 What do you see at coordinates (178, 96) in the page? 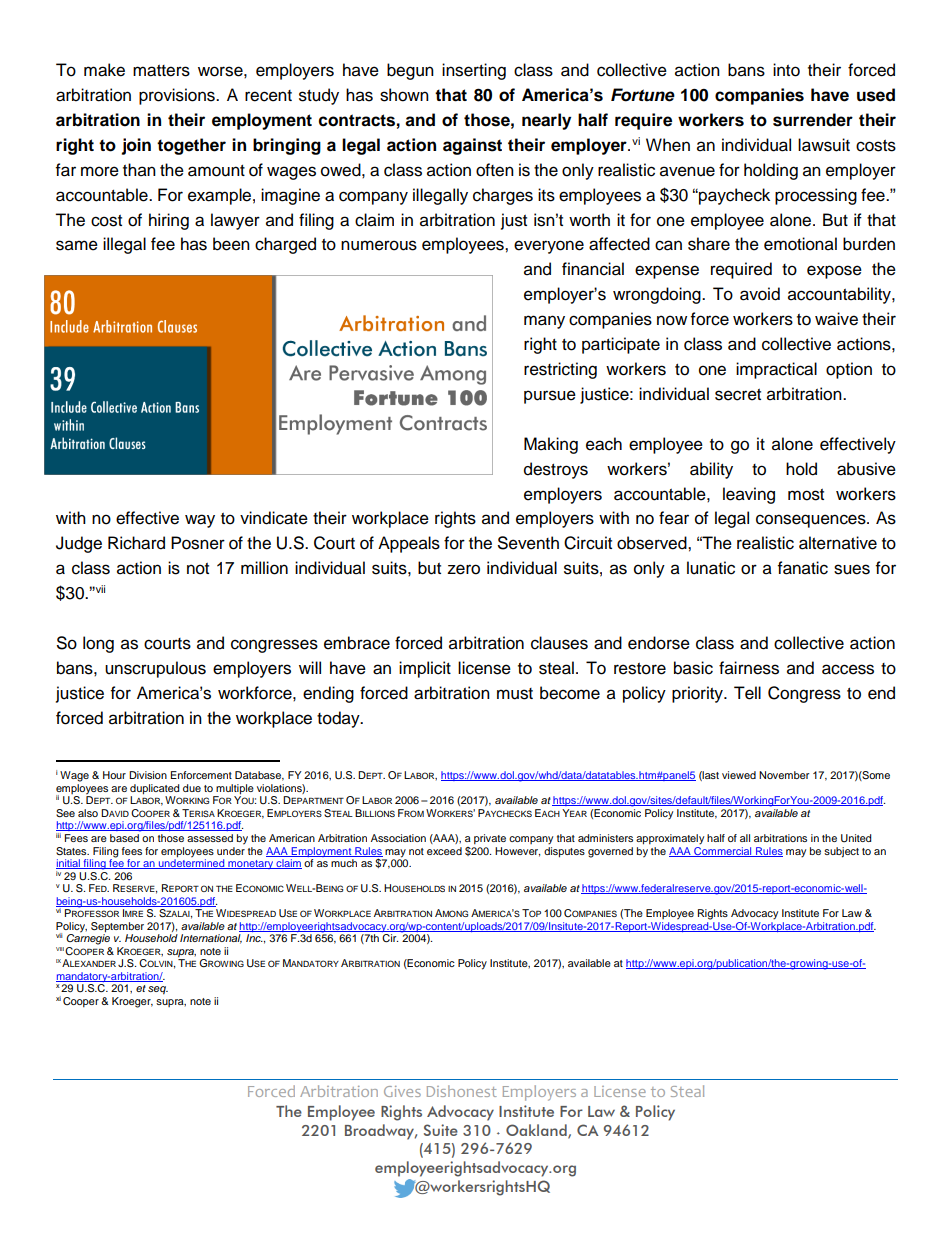
I see `provisions` at bounding box center [178, 96].
